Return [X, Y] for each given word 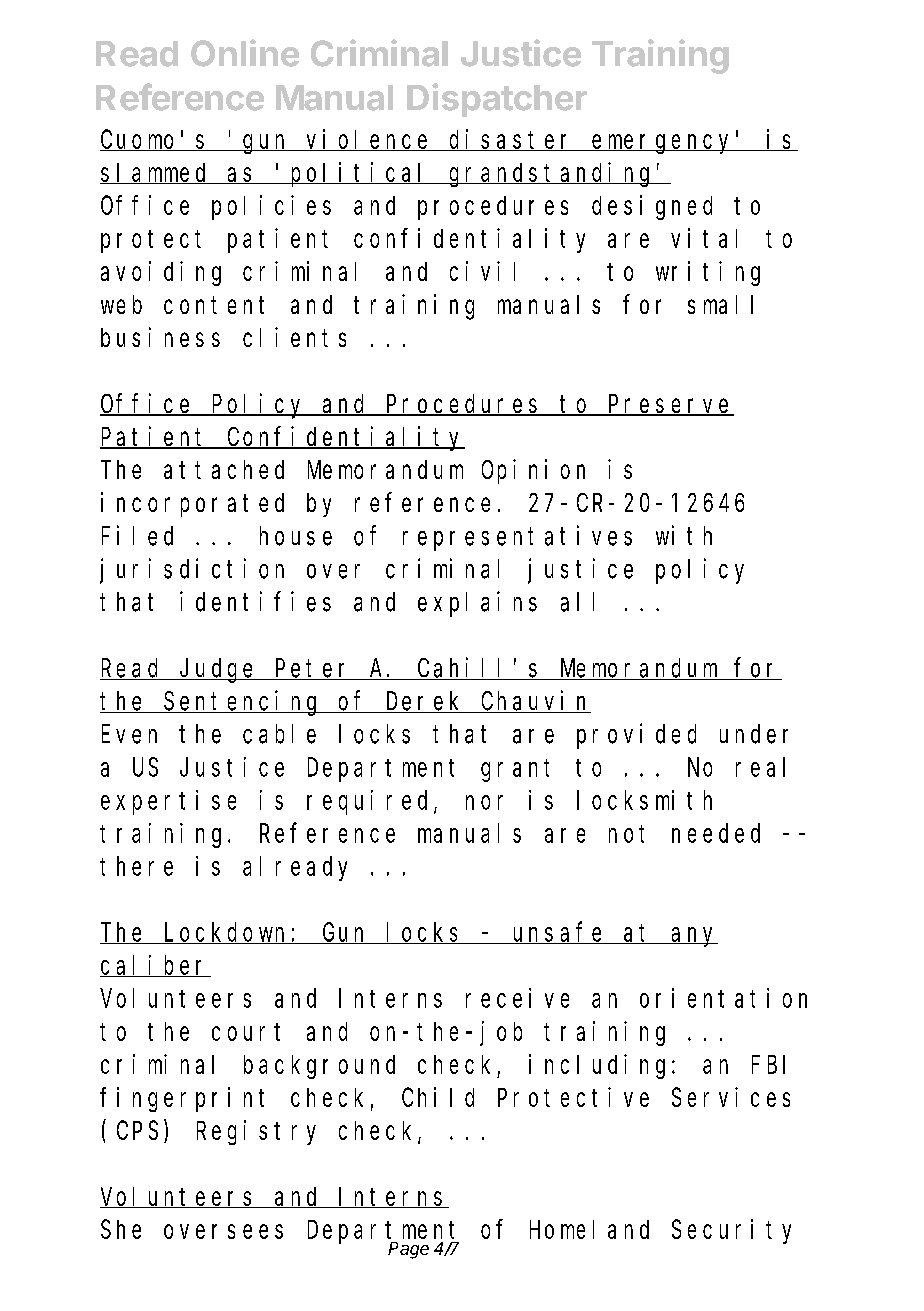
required [371, 802]
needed [716, 833]
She [121, 1229]
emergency [663, 144]
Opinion [533, 471]
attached [224, 469]
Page [408, 1250]
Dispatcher [497, 100]
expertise [168, 802]
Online [245, 53]
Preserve [670, 406]
